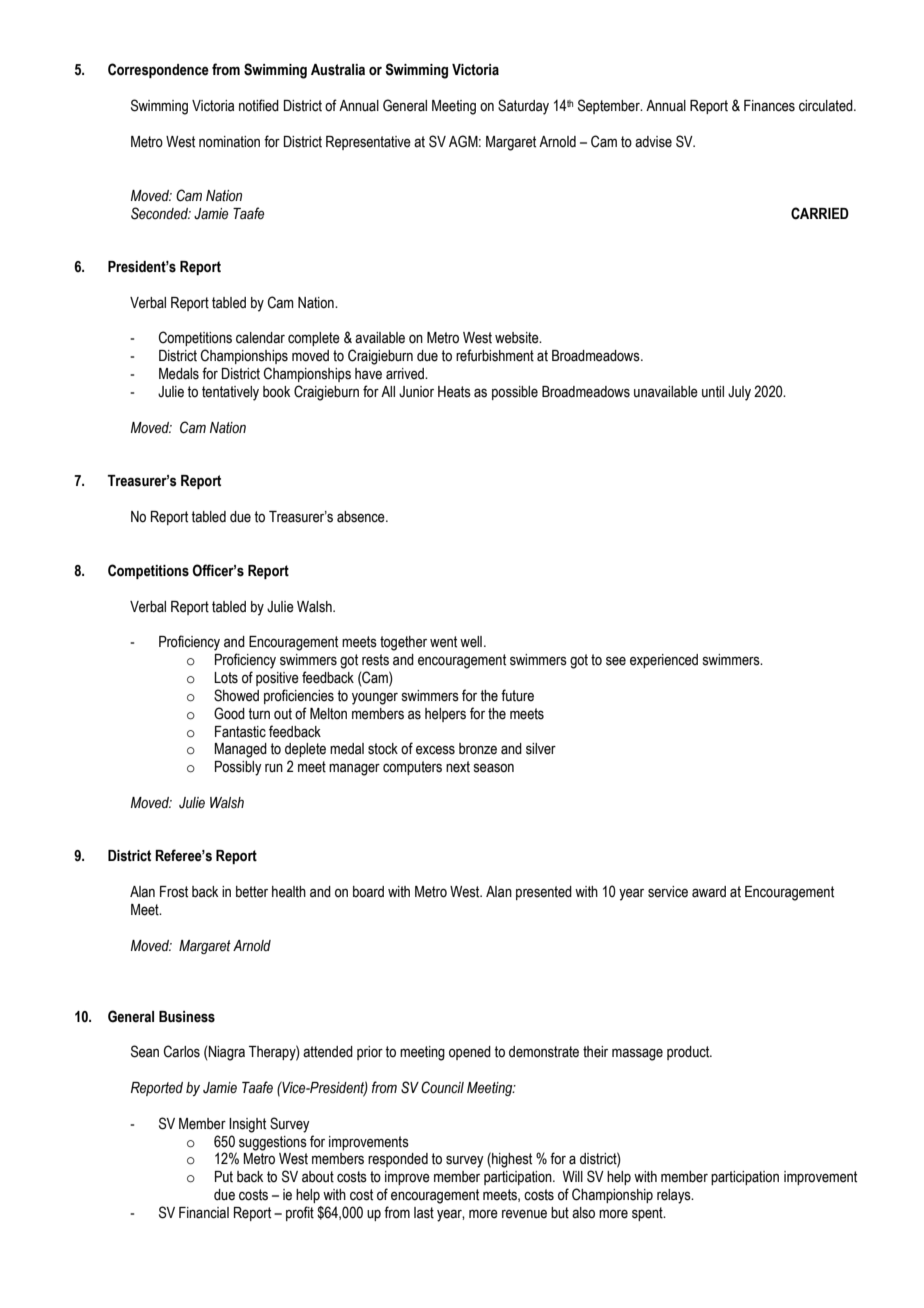 The width and height of the document is (924, 1308). What do you see at coordinates (252, 892) in the document?
I see `better` at bounding box center [252, 892].
